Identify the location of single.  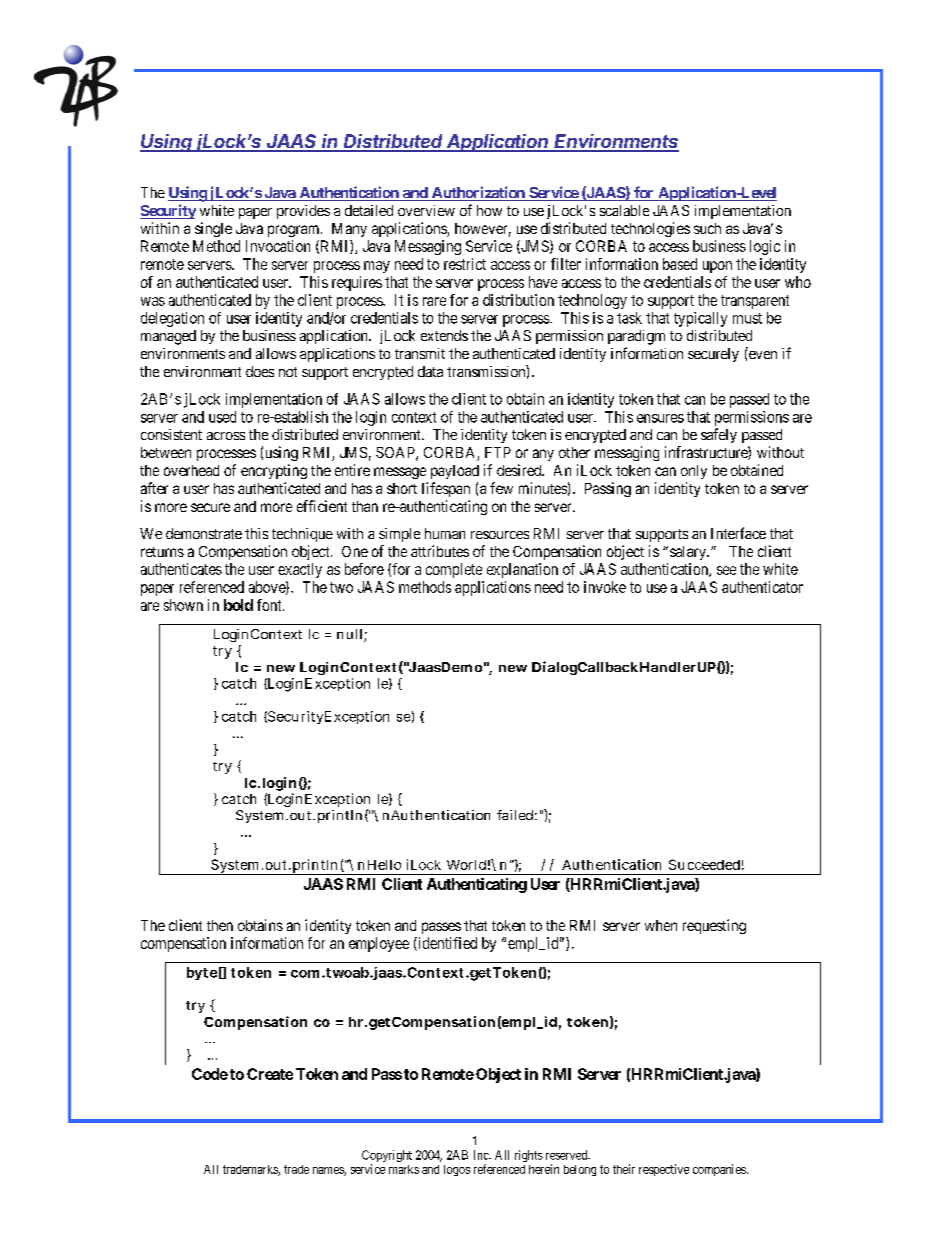
(213, 229).
